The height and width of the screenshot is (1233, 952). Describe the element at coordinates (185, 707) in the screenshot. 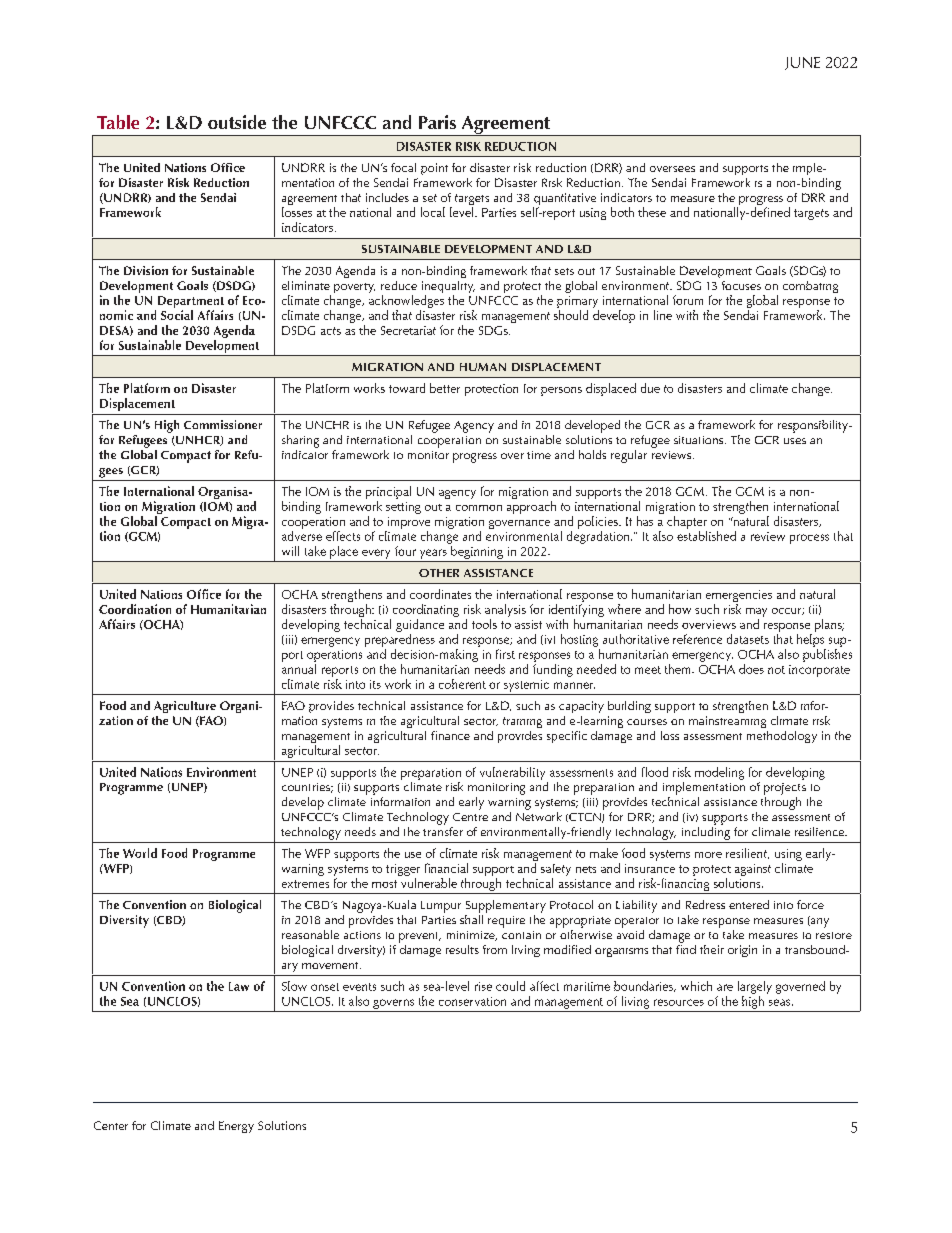

I see `Agriculture` at that location.
